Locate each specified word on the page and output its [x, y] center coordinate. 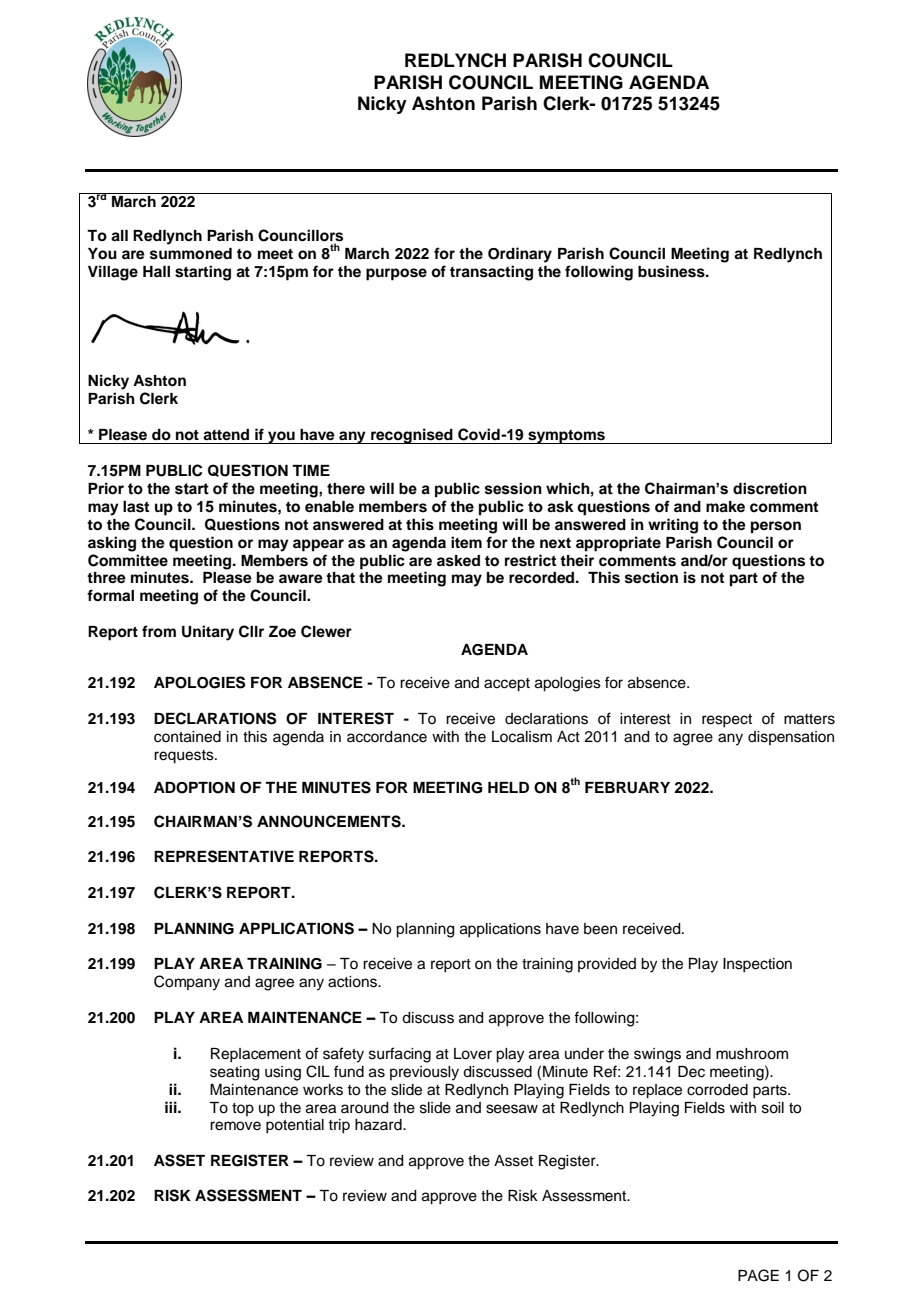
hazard [379, 1125]
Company [187, 983]
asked [458, 561]
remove [235, 1126]
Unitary [208, 633]
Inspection [757, 965]
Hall [156, 271]
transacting [491, 273]
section [651, 577]
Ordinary [520, 255]
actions [353, 982]
